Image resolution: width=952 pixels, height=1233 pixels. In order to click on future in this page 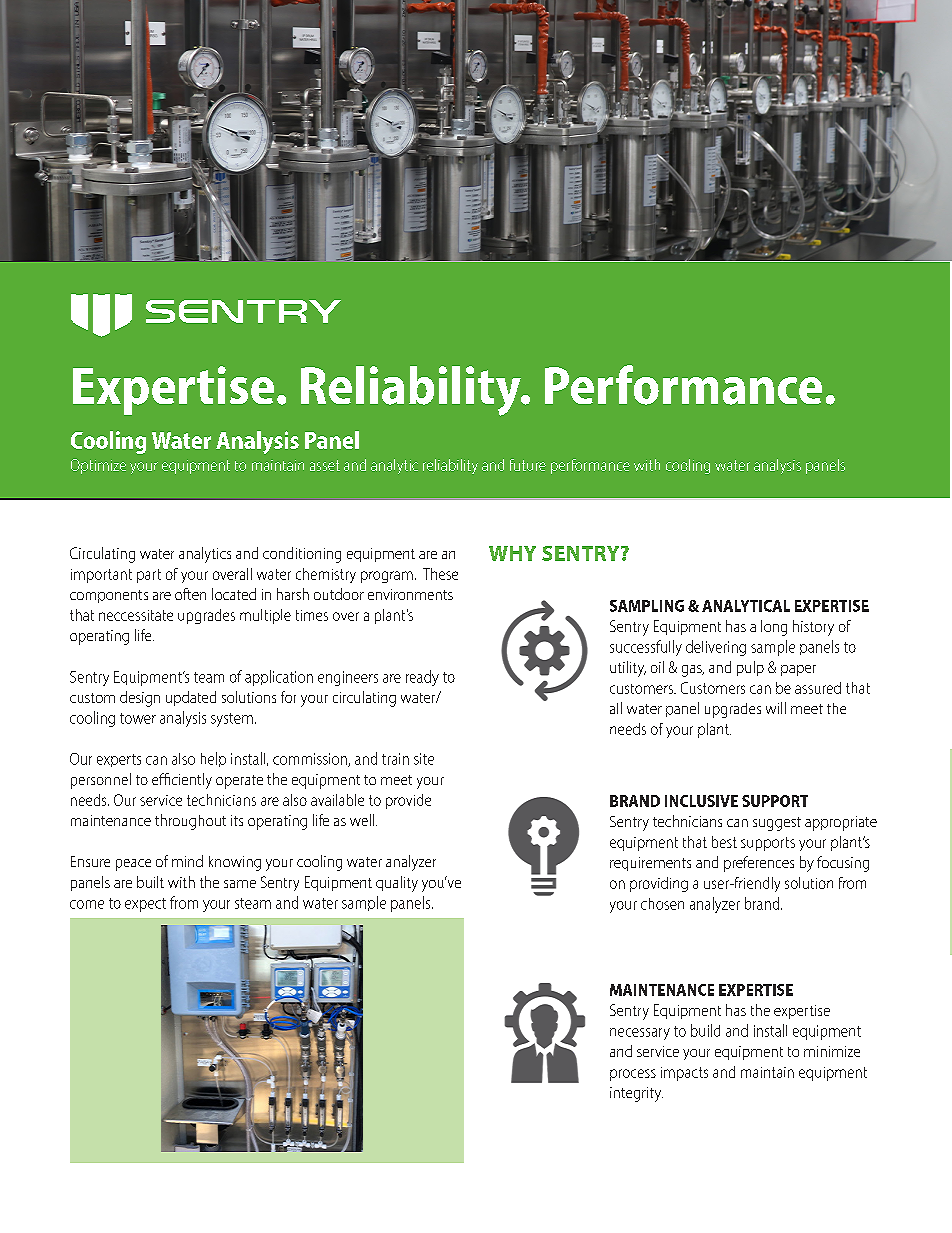, I will do `click(528, 465)`.
